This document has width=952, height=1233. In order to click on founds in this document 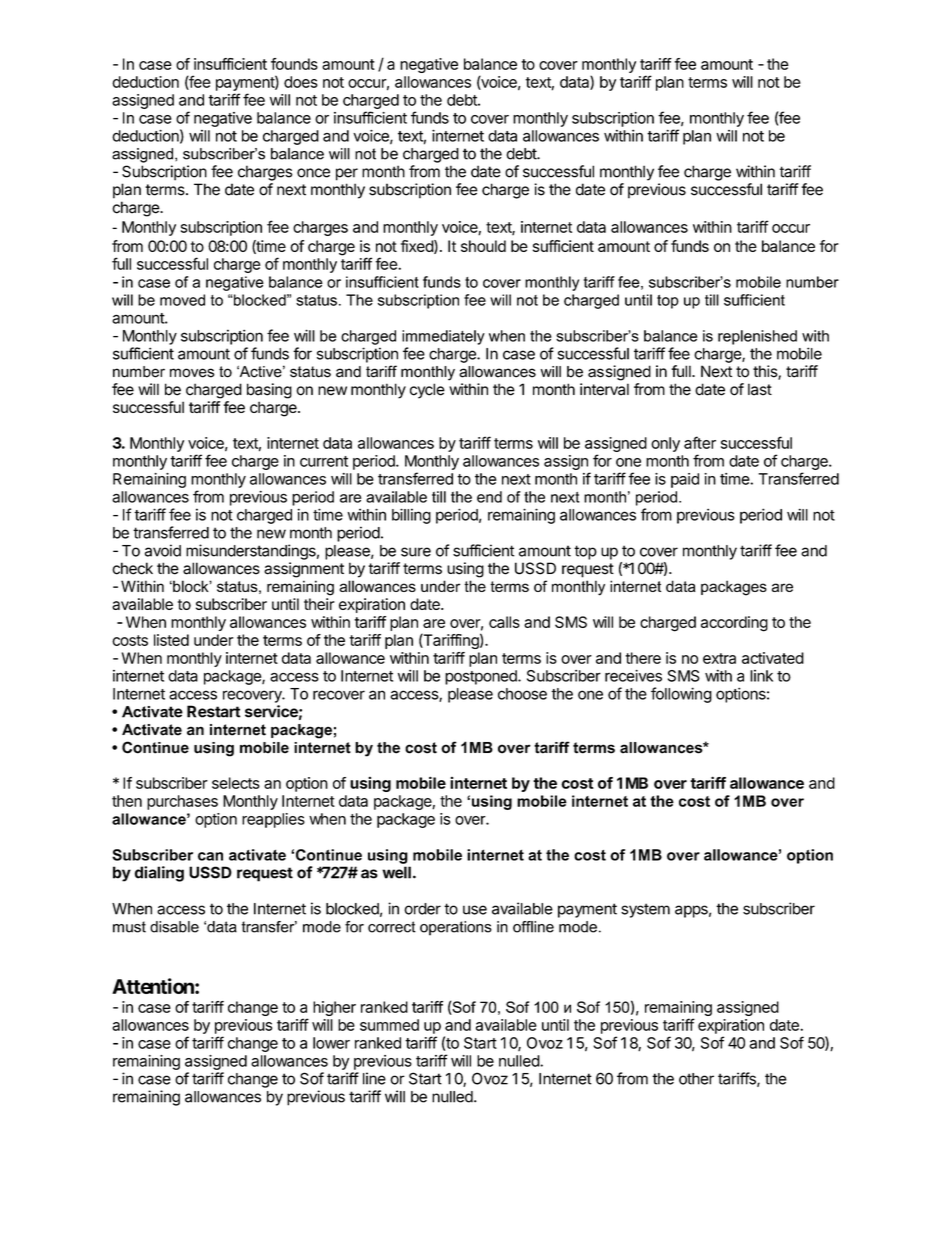, I will do `click(294, 64)`.
